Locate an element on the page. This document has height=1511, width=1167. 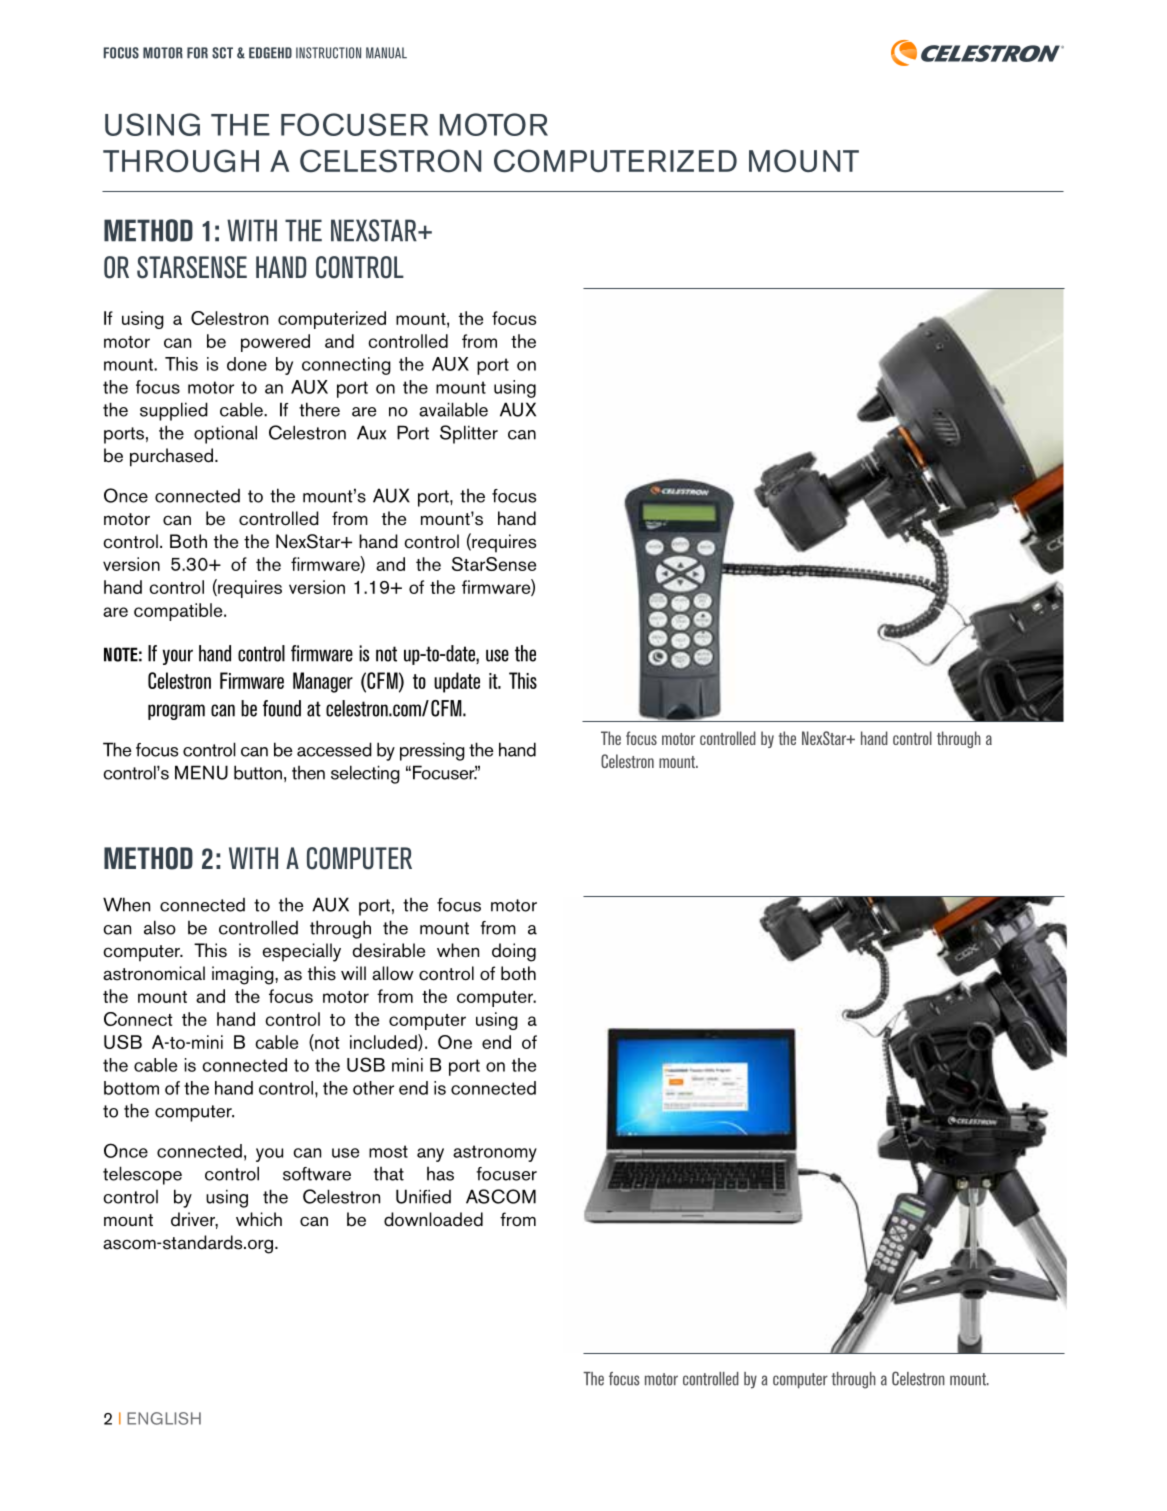
INSTRUCTION is located at coordinates (328, 53).
